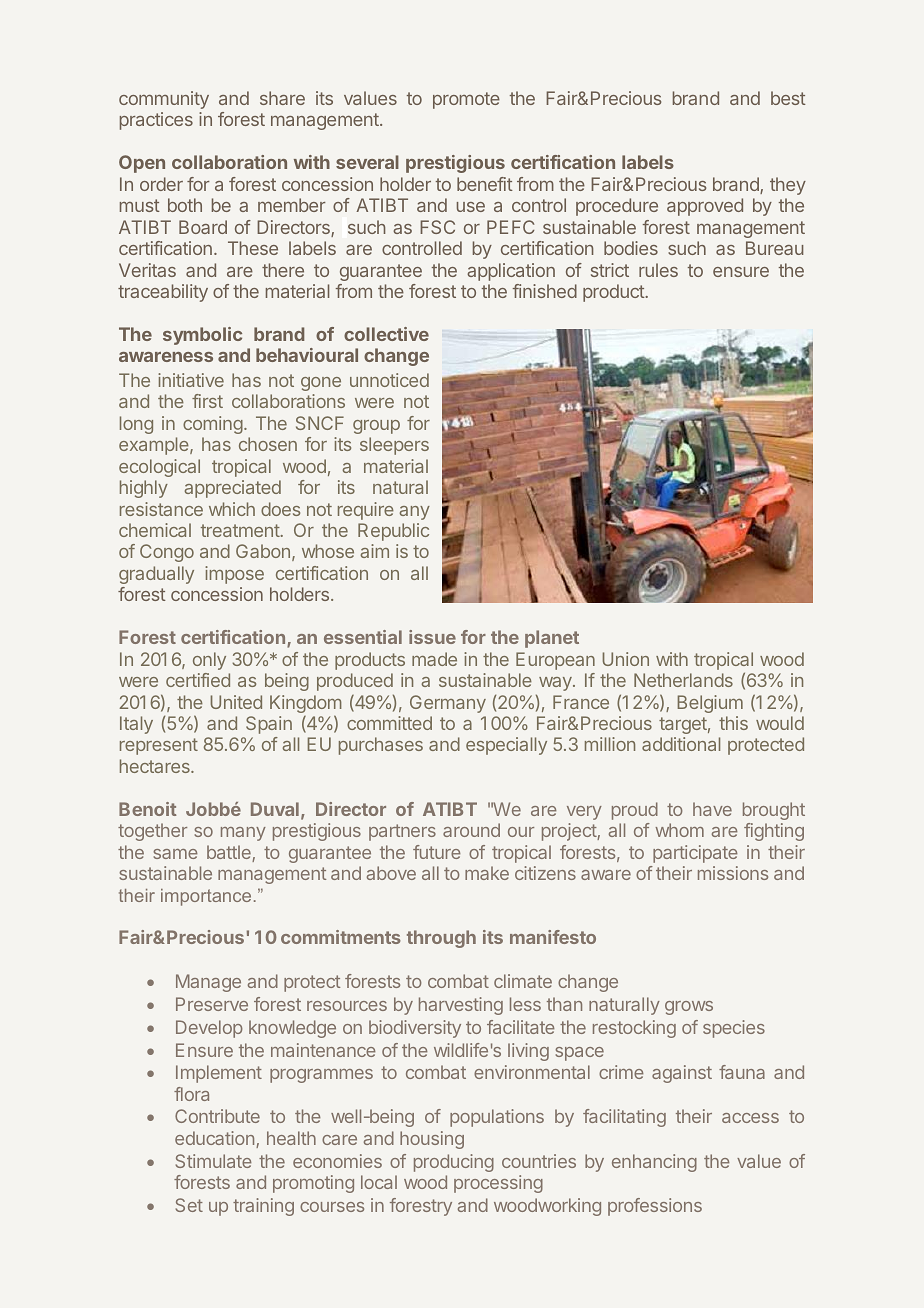 The image size is (924, 1308). What do you see at coordinates (788, 98) in the screenshot?
I see `best` at bounding box center [788, 98].
